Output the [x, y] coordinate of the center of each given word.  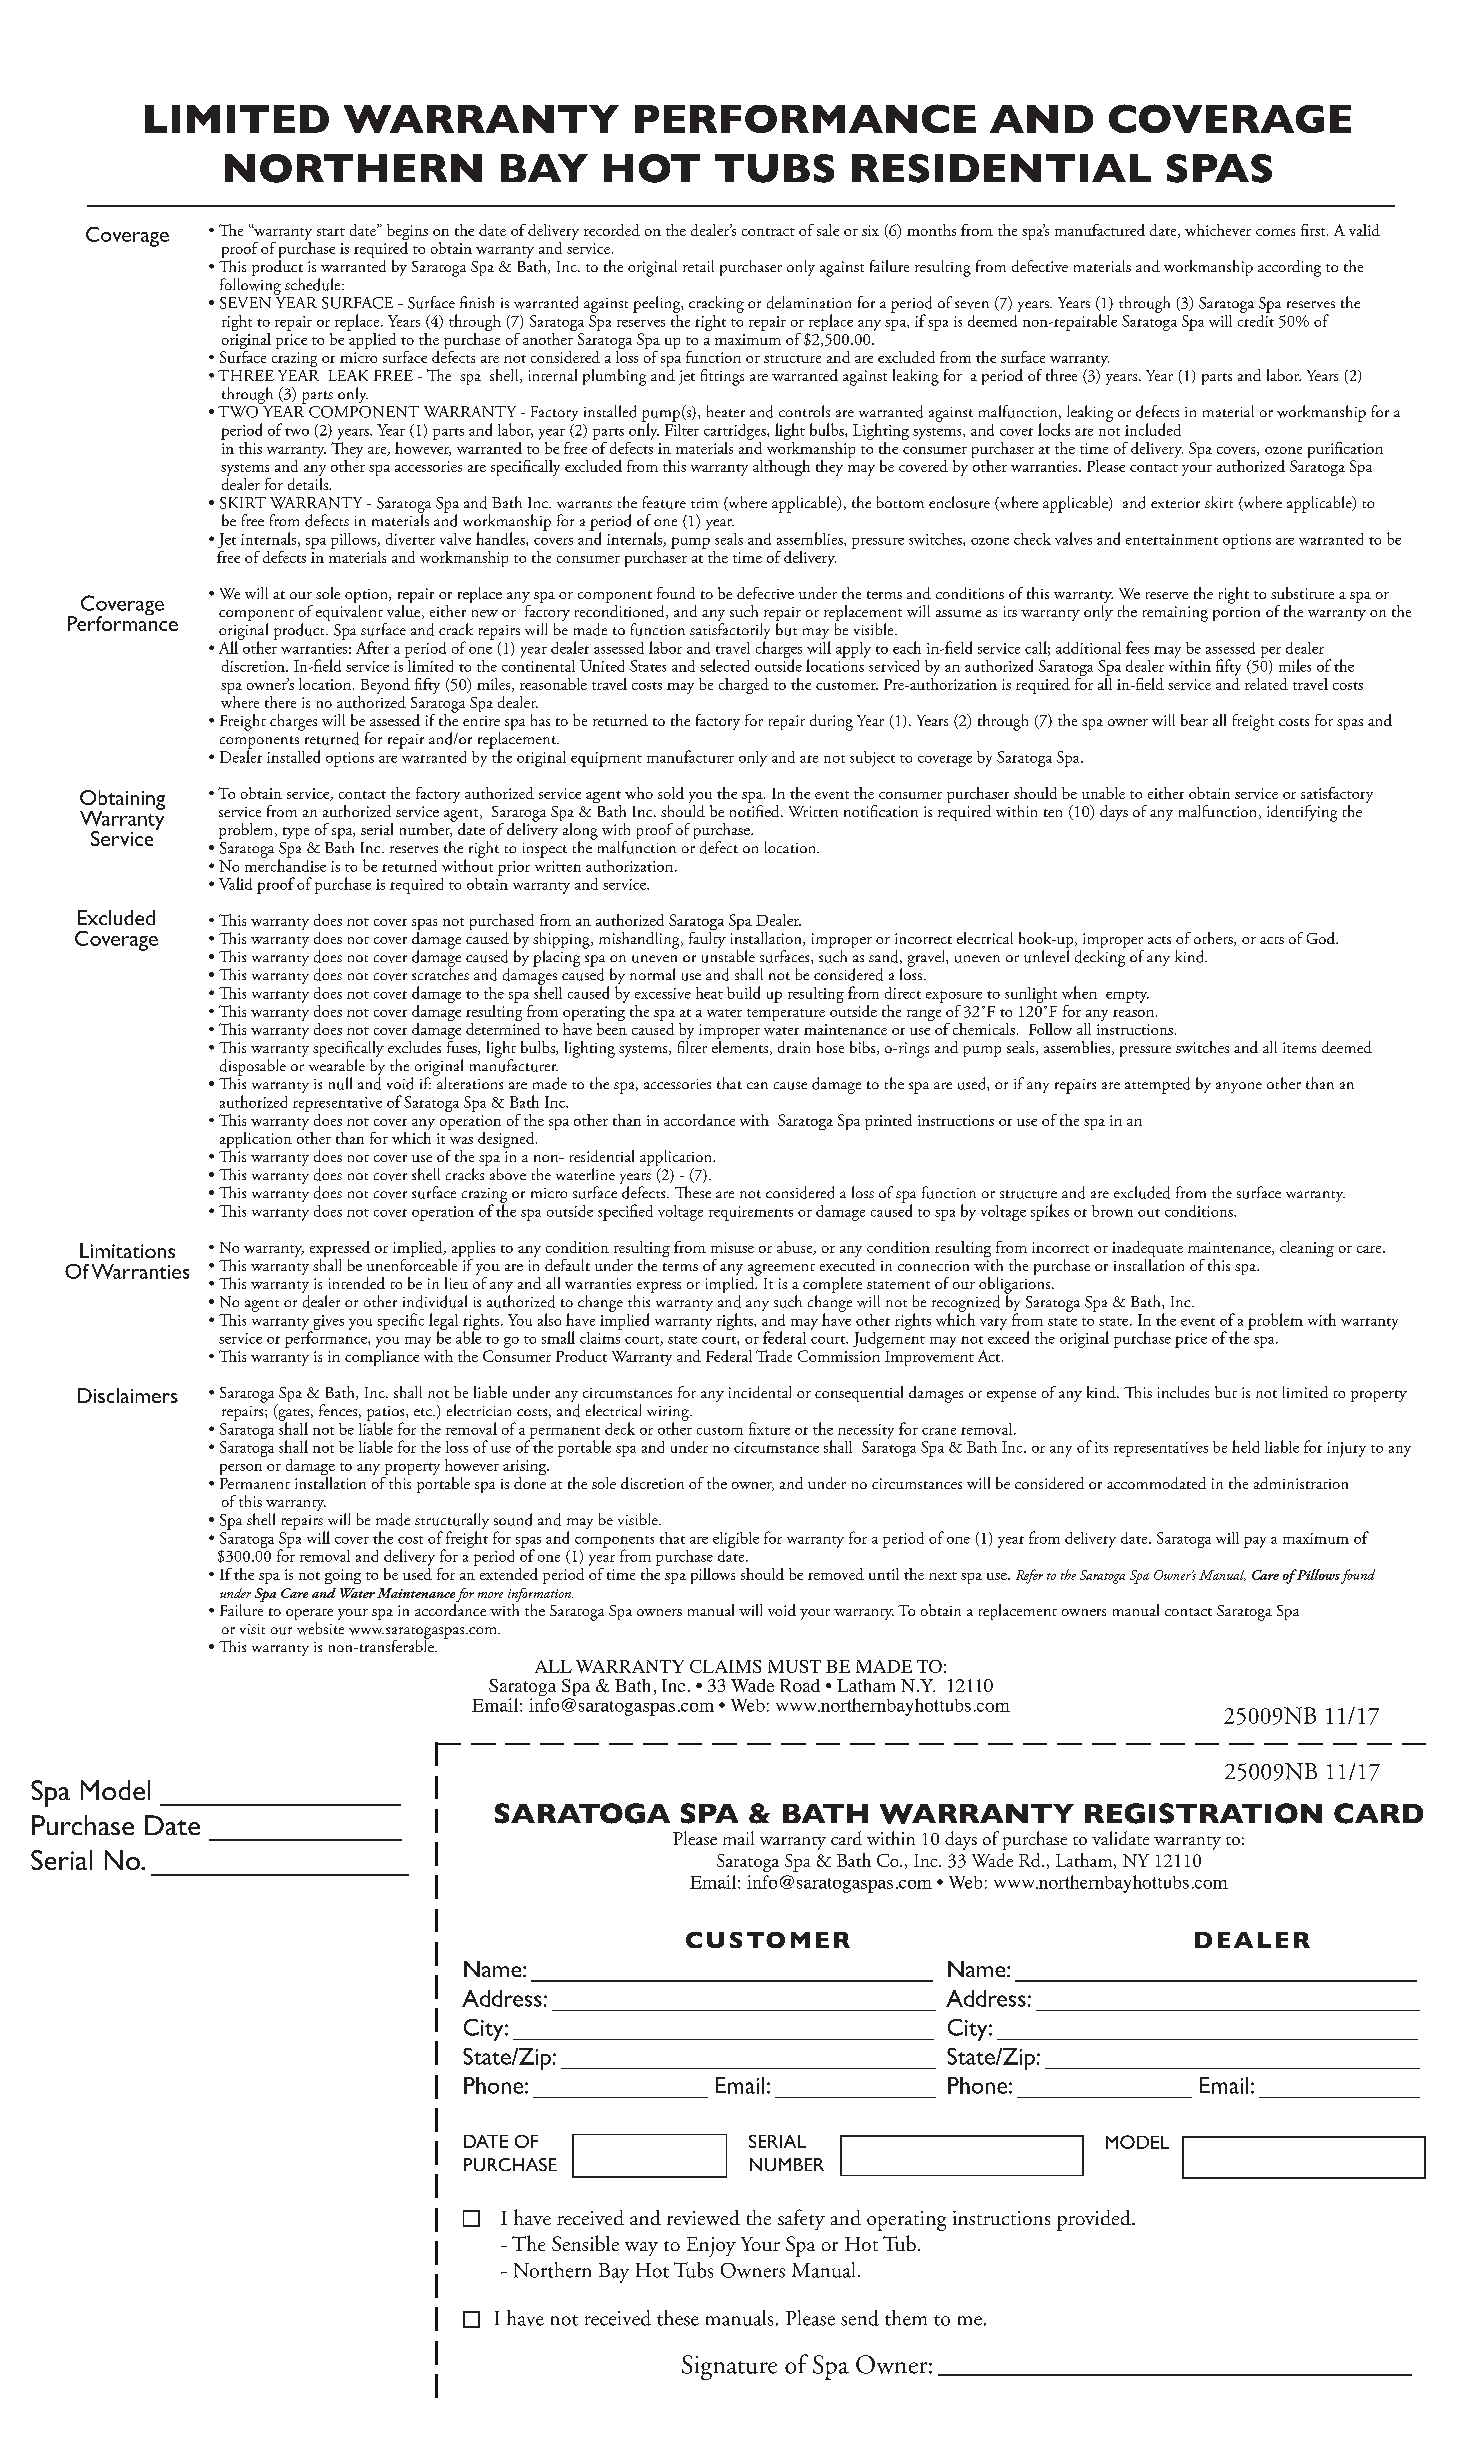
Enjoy [711, 2247]
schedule [314, 284]
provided [1095, 2220]
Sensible [585, 2243]
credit [1256, 319]
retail [698, 266]
